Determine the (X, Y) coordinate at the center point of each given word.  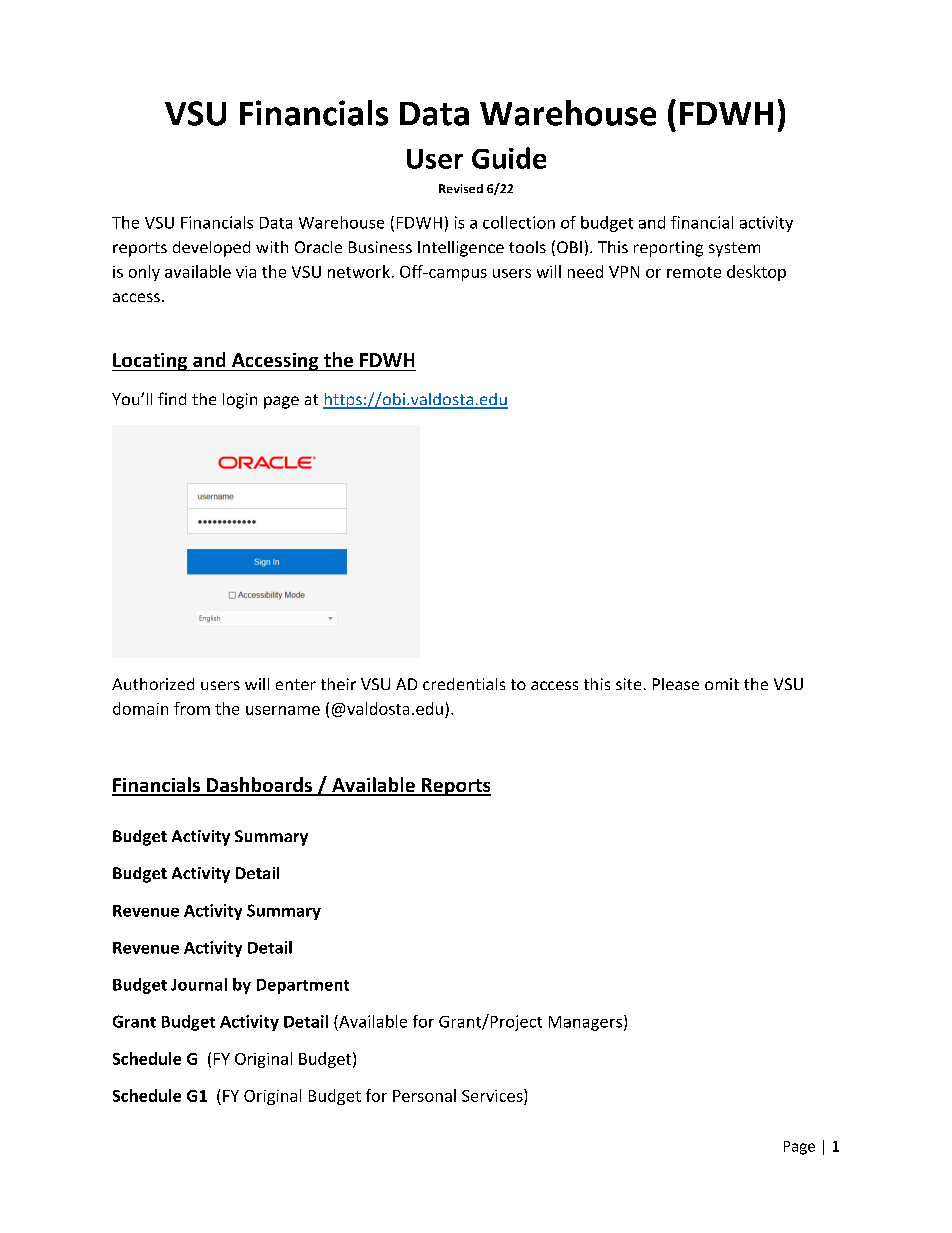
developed (211, 249)
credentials (464, 684)
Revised (461, 188)
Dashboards (259, 786)
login (240, 401)
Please (676, 684)
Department (303, 986)
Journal (199, 984)
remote (694, 272)
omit (722, 684)
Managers (585, 1023)
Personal (424, 1095)
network (359, 271)
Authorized (153, 684)
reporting (668, 249)
